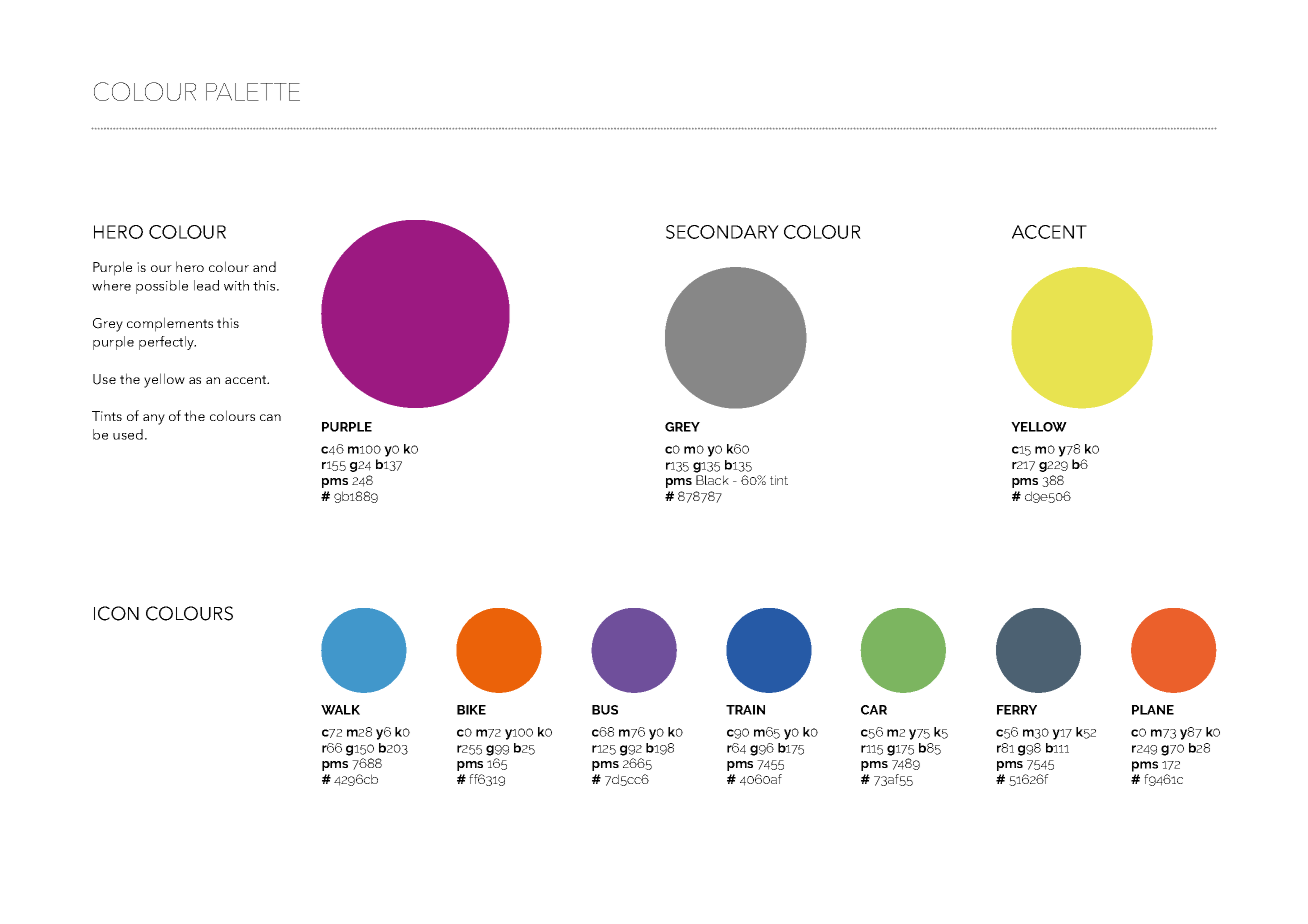 The image size is (1308, 924). Describe the element at coordinates (253, 92) in the screenshot. I see `PALETTE` at that location.
